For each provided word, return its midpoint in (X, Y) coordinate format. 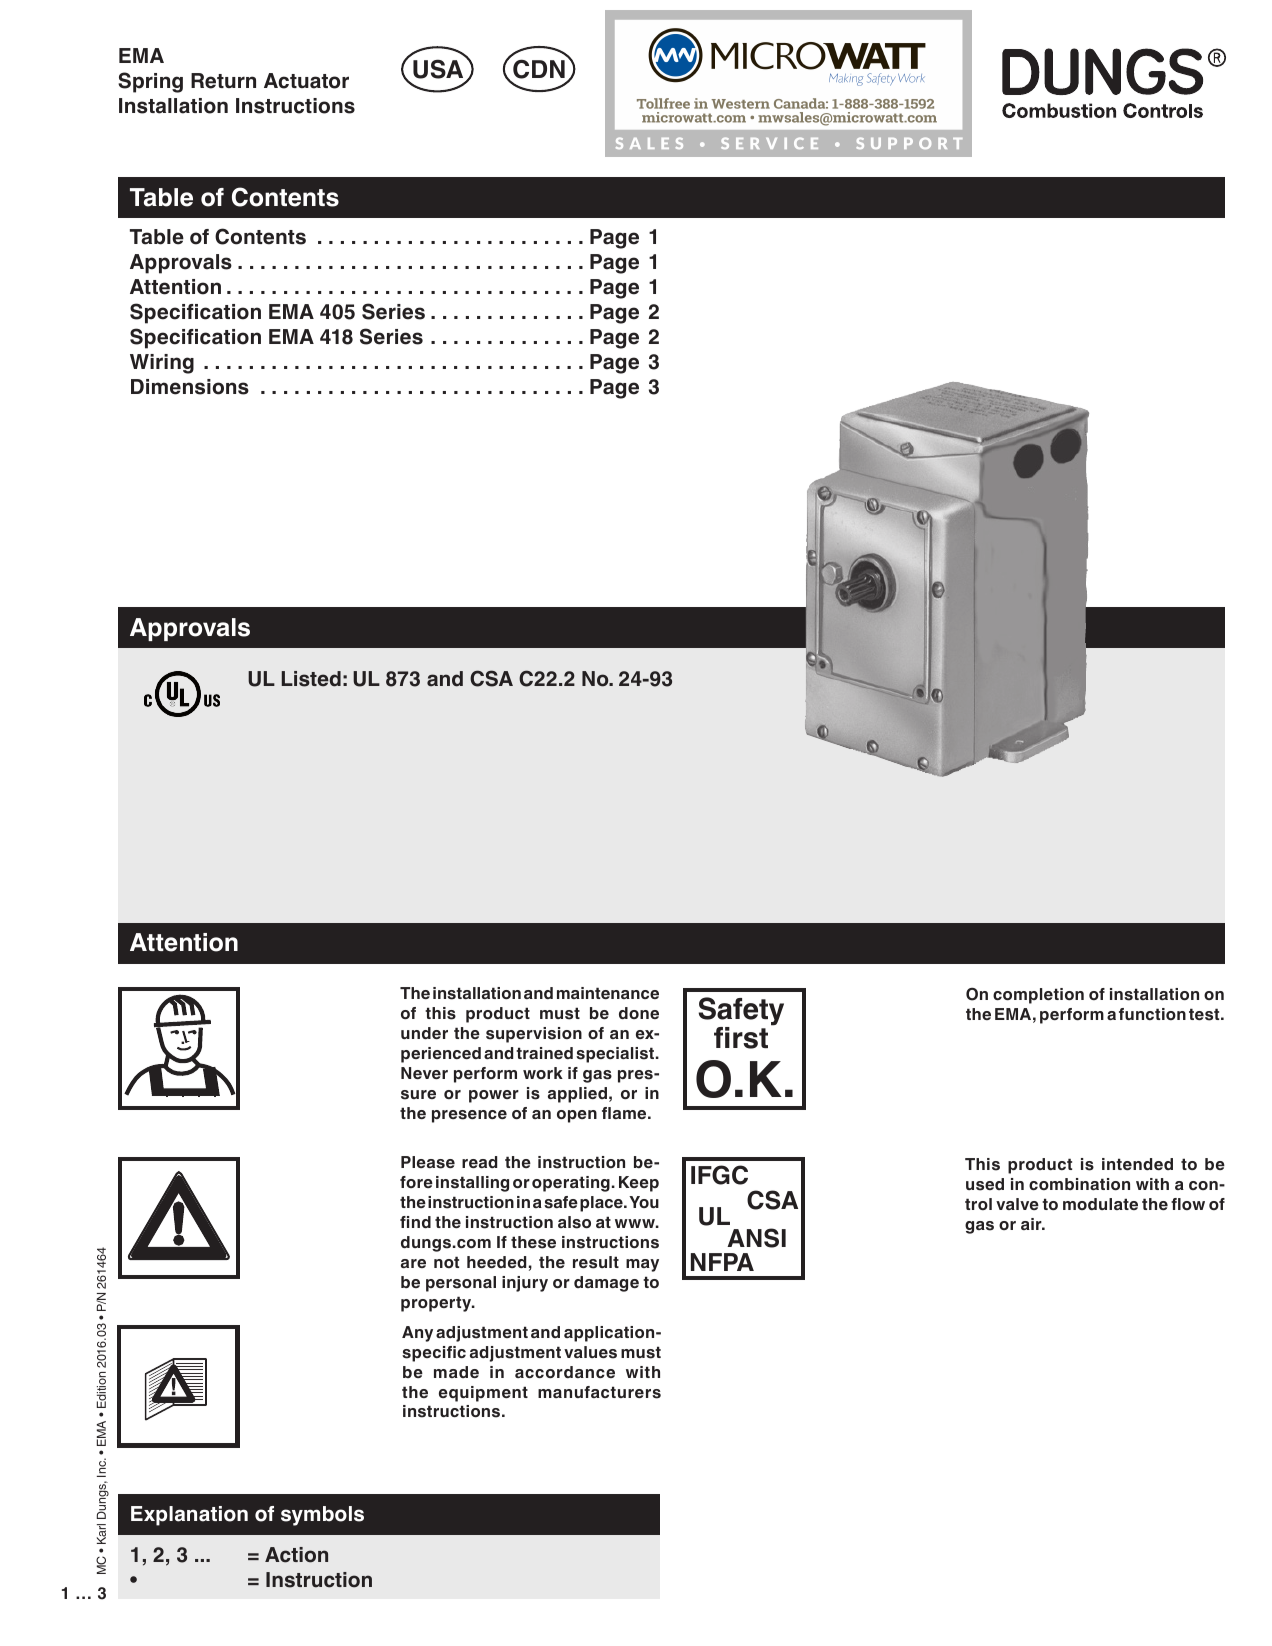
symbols (322, 1516)
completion (1038, 996)
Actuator (306, 81)
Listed (311, 679)
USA (438, 69)
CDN (539, 69)
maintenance (608, 993)
